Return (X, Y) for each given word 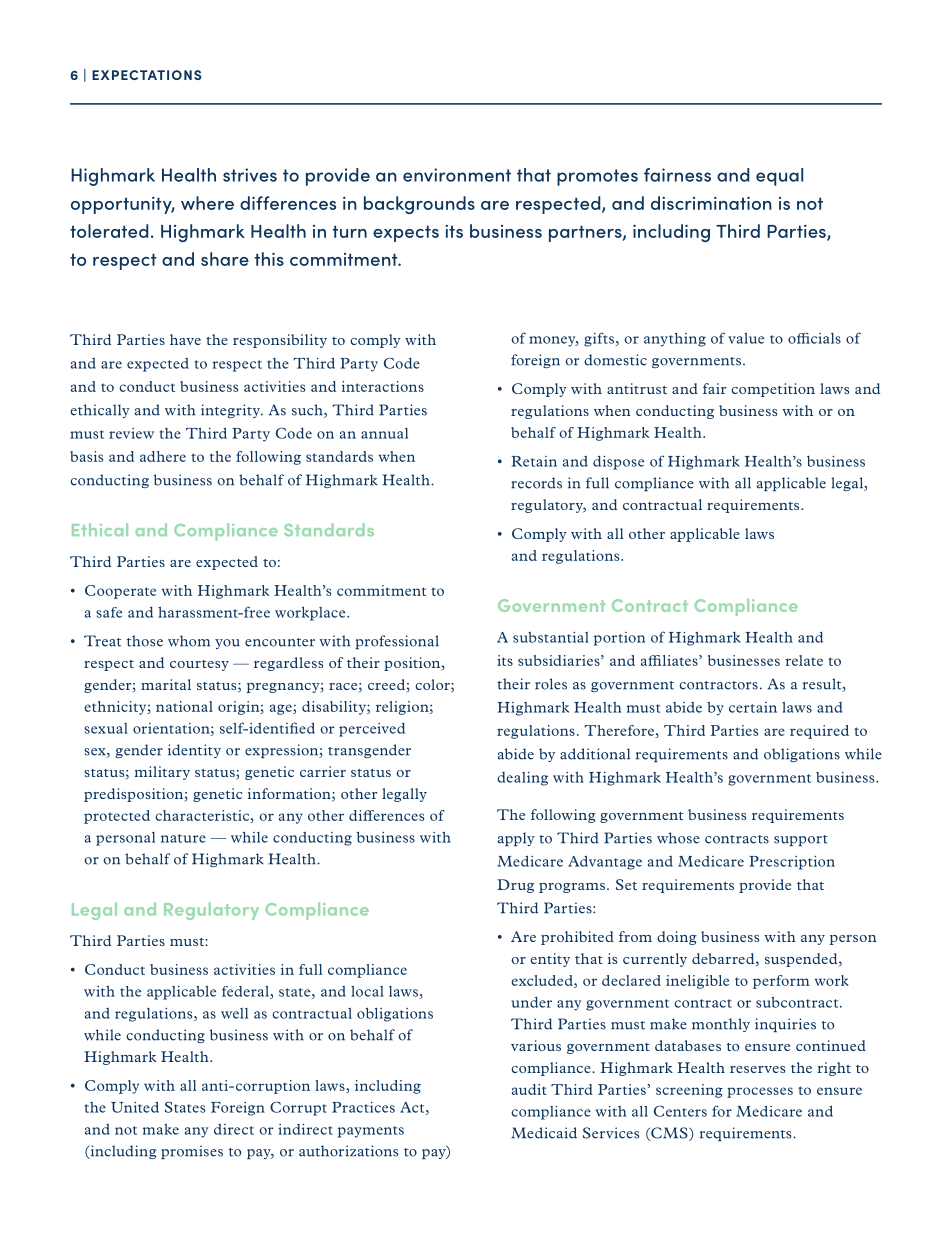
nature (183, 838)
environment (457, 175)
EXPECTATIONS (146, 75)
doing (677, 938)
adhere (163, 456)
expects (406, 233)
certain (753, 707)
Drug (515, 886)
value (746, 338)
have (185, 339)
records (536, 483)
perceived (372, 730)
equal (779, 177)
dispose (618, 463)
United (135, 1107)
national (184, 706)
